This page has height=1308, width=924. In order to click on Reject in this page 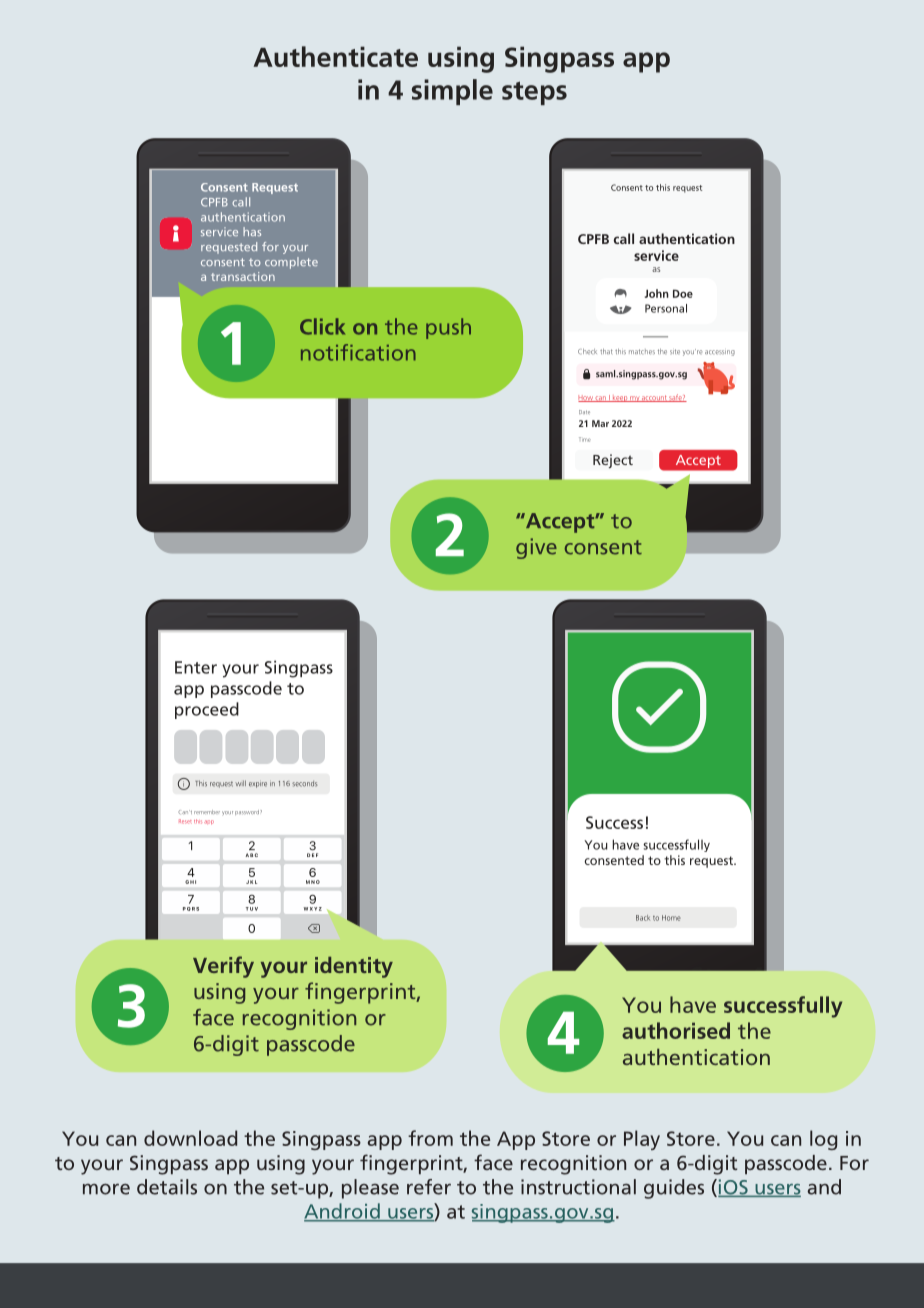, I will do `click(613, 461)`.
